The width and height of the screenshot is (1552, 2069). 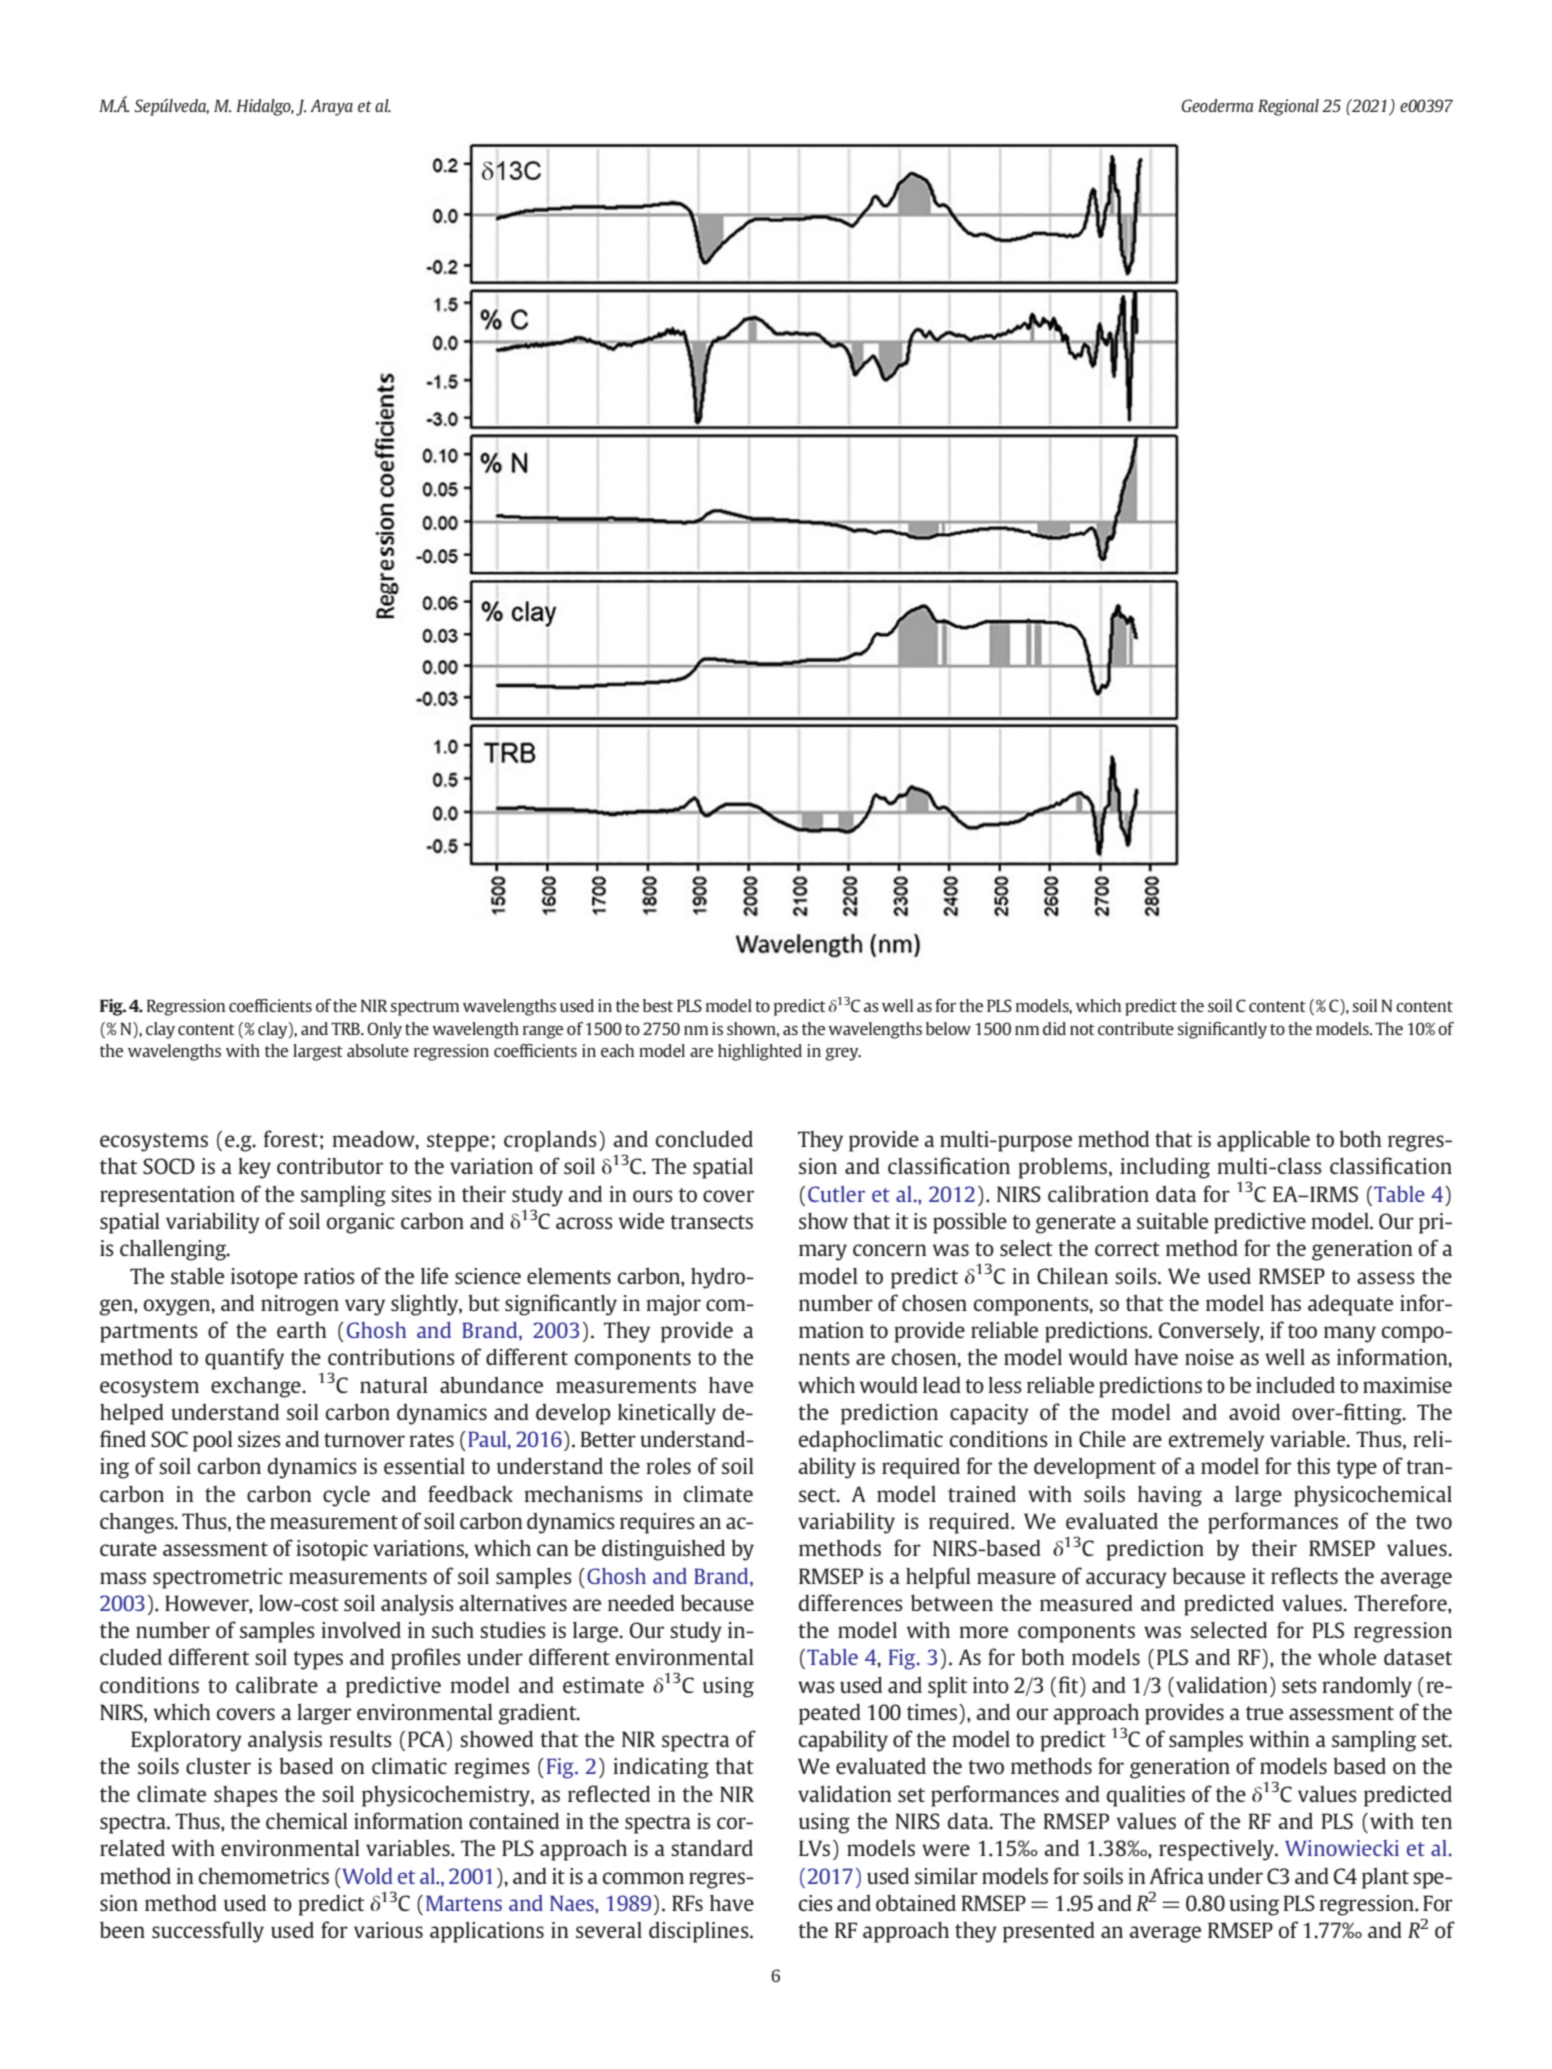 I want to click on TRB, so click(x=346, y=1028).
